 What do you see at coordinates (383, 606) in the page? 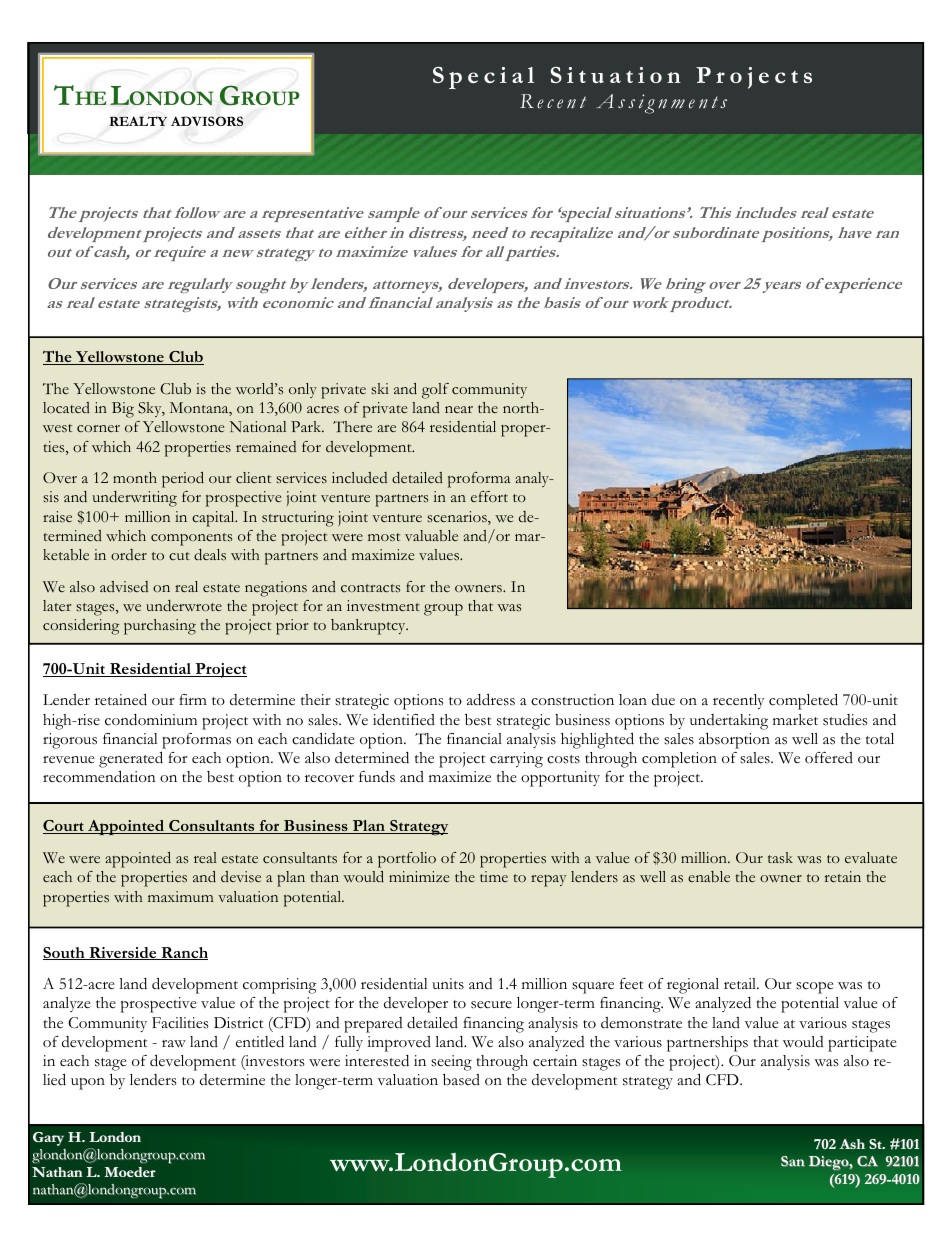
I see `investment` at bounding box center [383, 606].
